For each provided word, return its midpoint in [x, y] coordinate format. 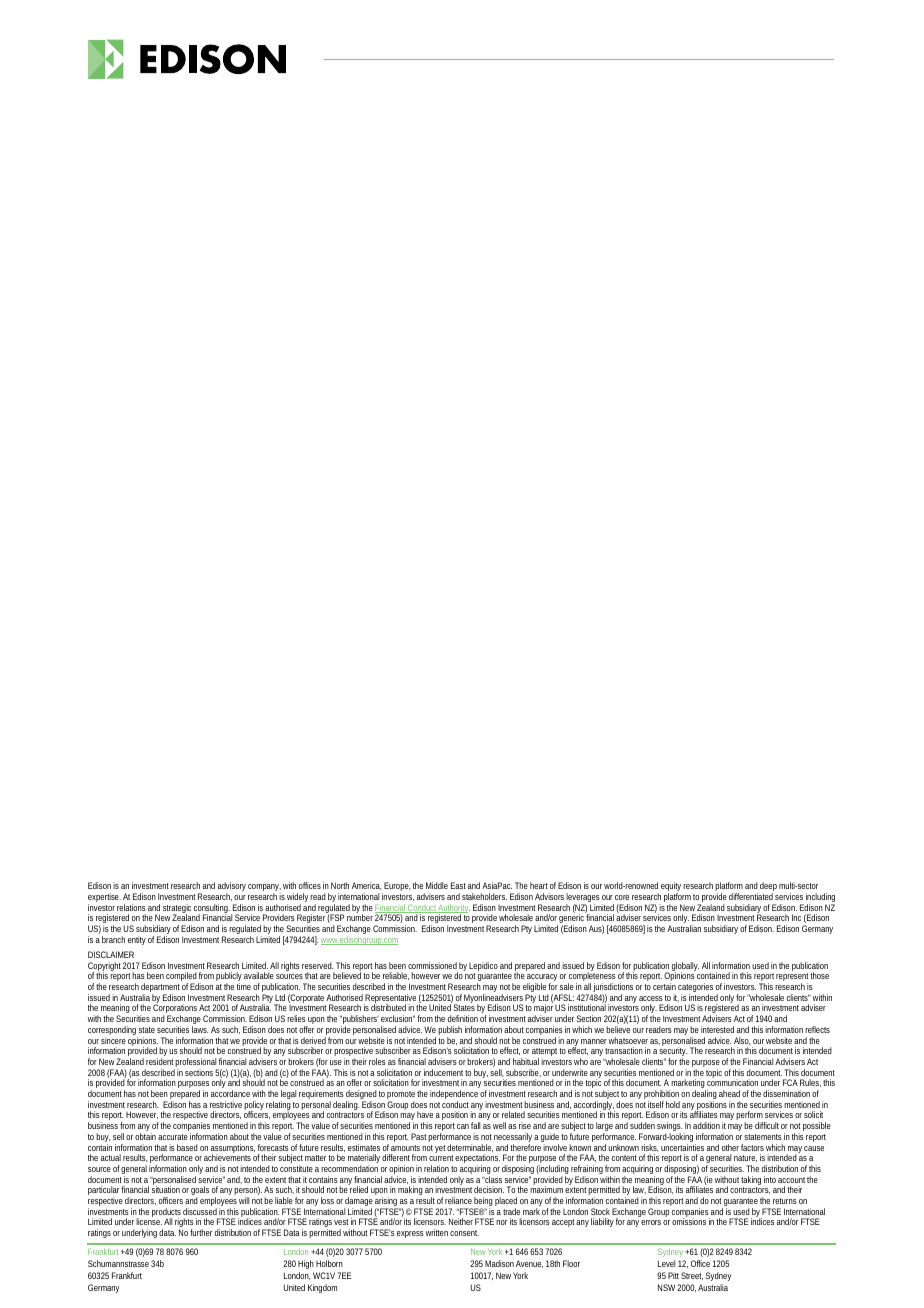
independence [454, 1096]
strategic [177, 910]
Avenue [529, 1264]
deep [768, 888]
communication [732, 1082]
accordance [230, 1093]
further [201, 1232]
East [458, 885]
